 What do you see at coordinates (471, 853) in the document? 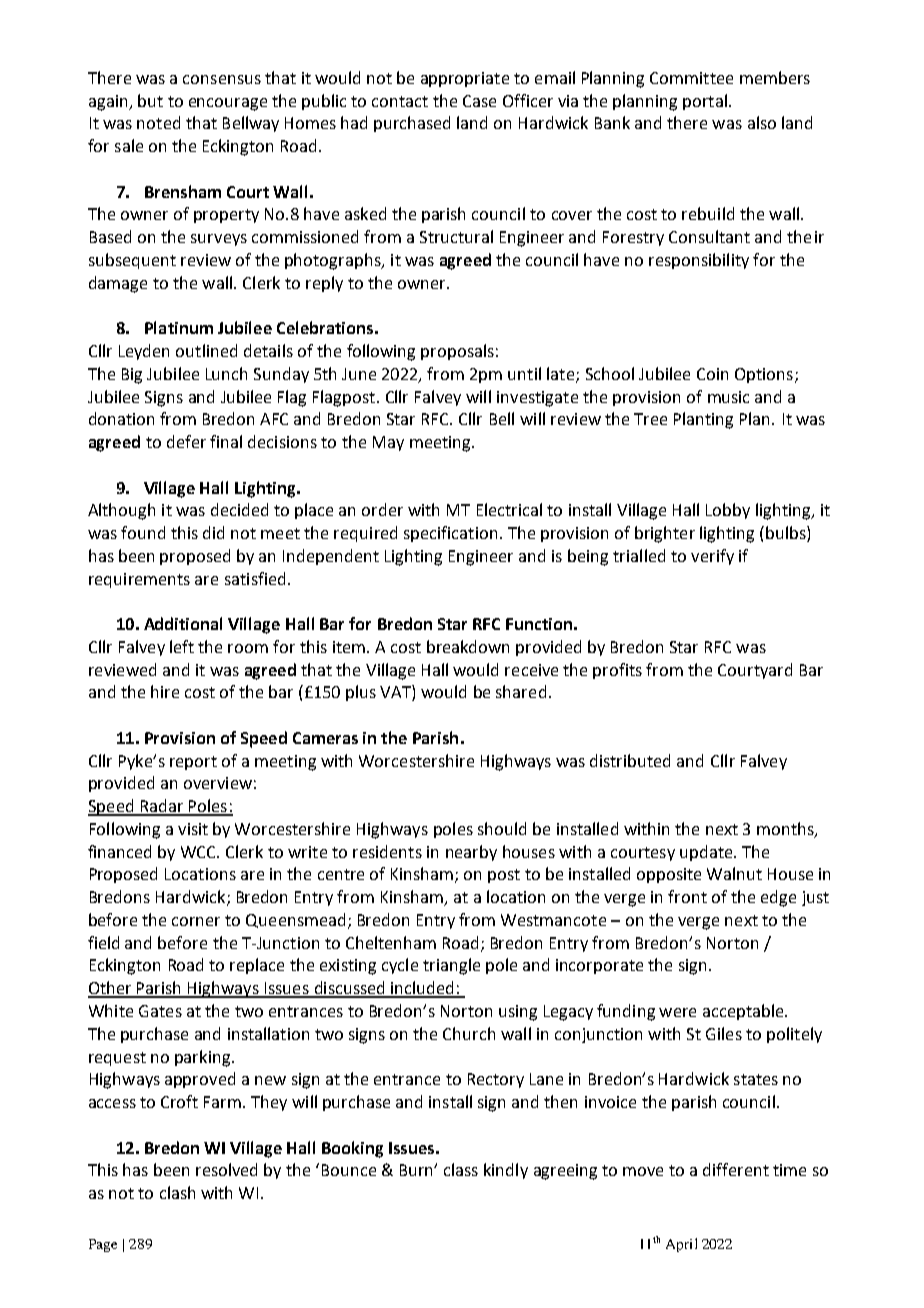
I see `nearby` at bounding box center [471, 853].
